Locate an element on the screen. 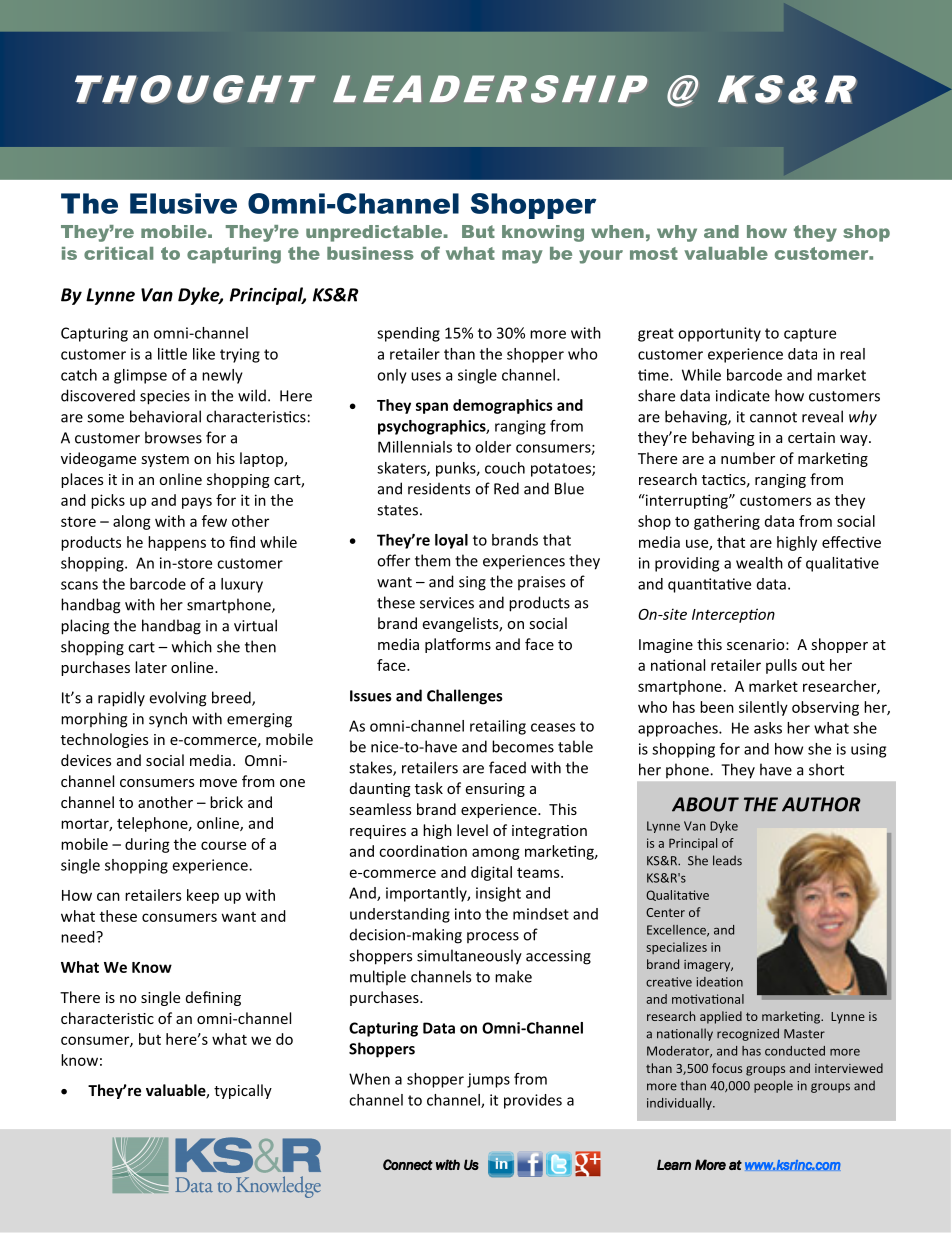  loyal is located at coordinates (451, 541).
